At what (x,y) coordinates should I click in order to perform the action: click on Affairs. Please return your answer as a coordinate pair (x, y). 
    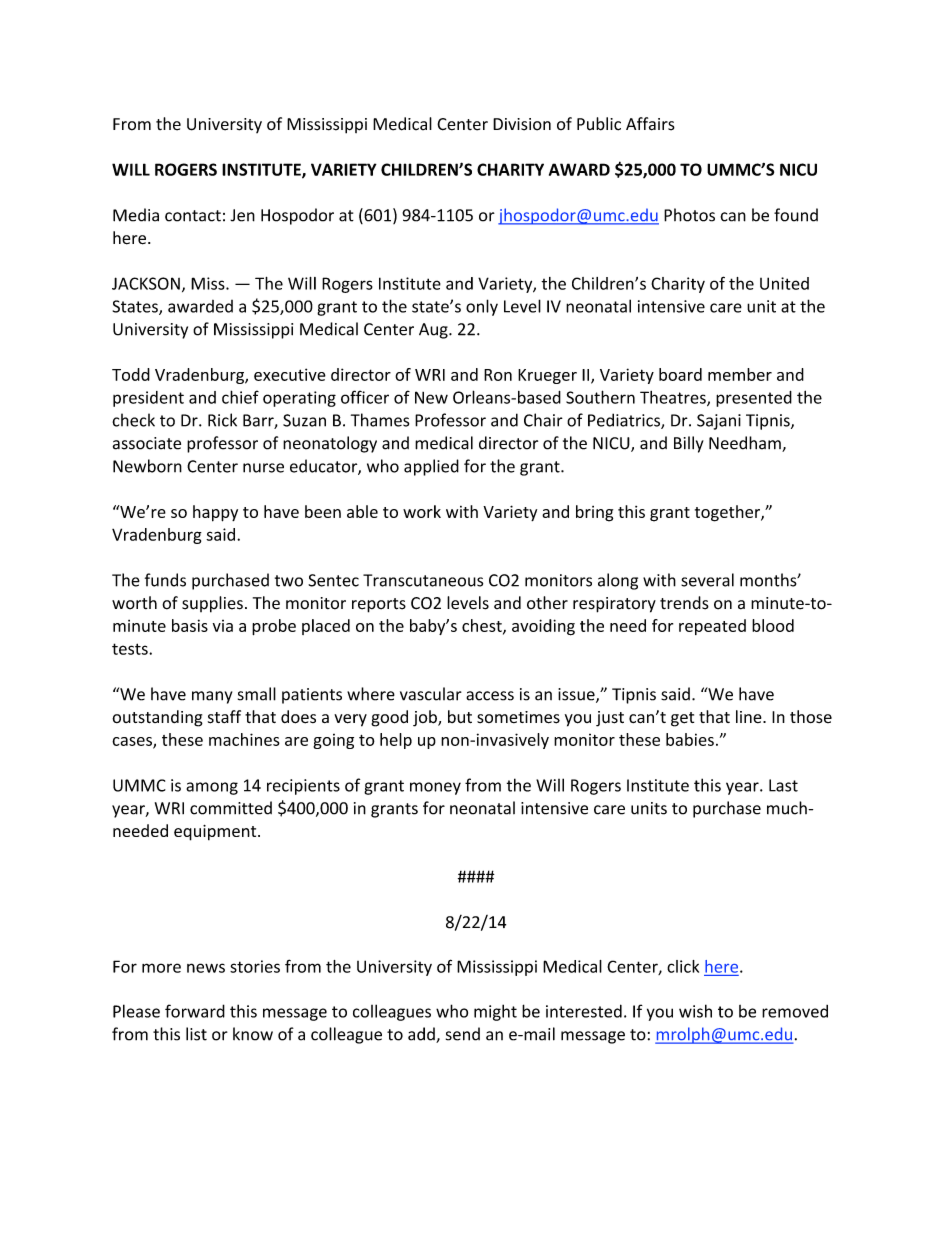
    Looking at the image, I should click on (650, 124).
